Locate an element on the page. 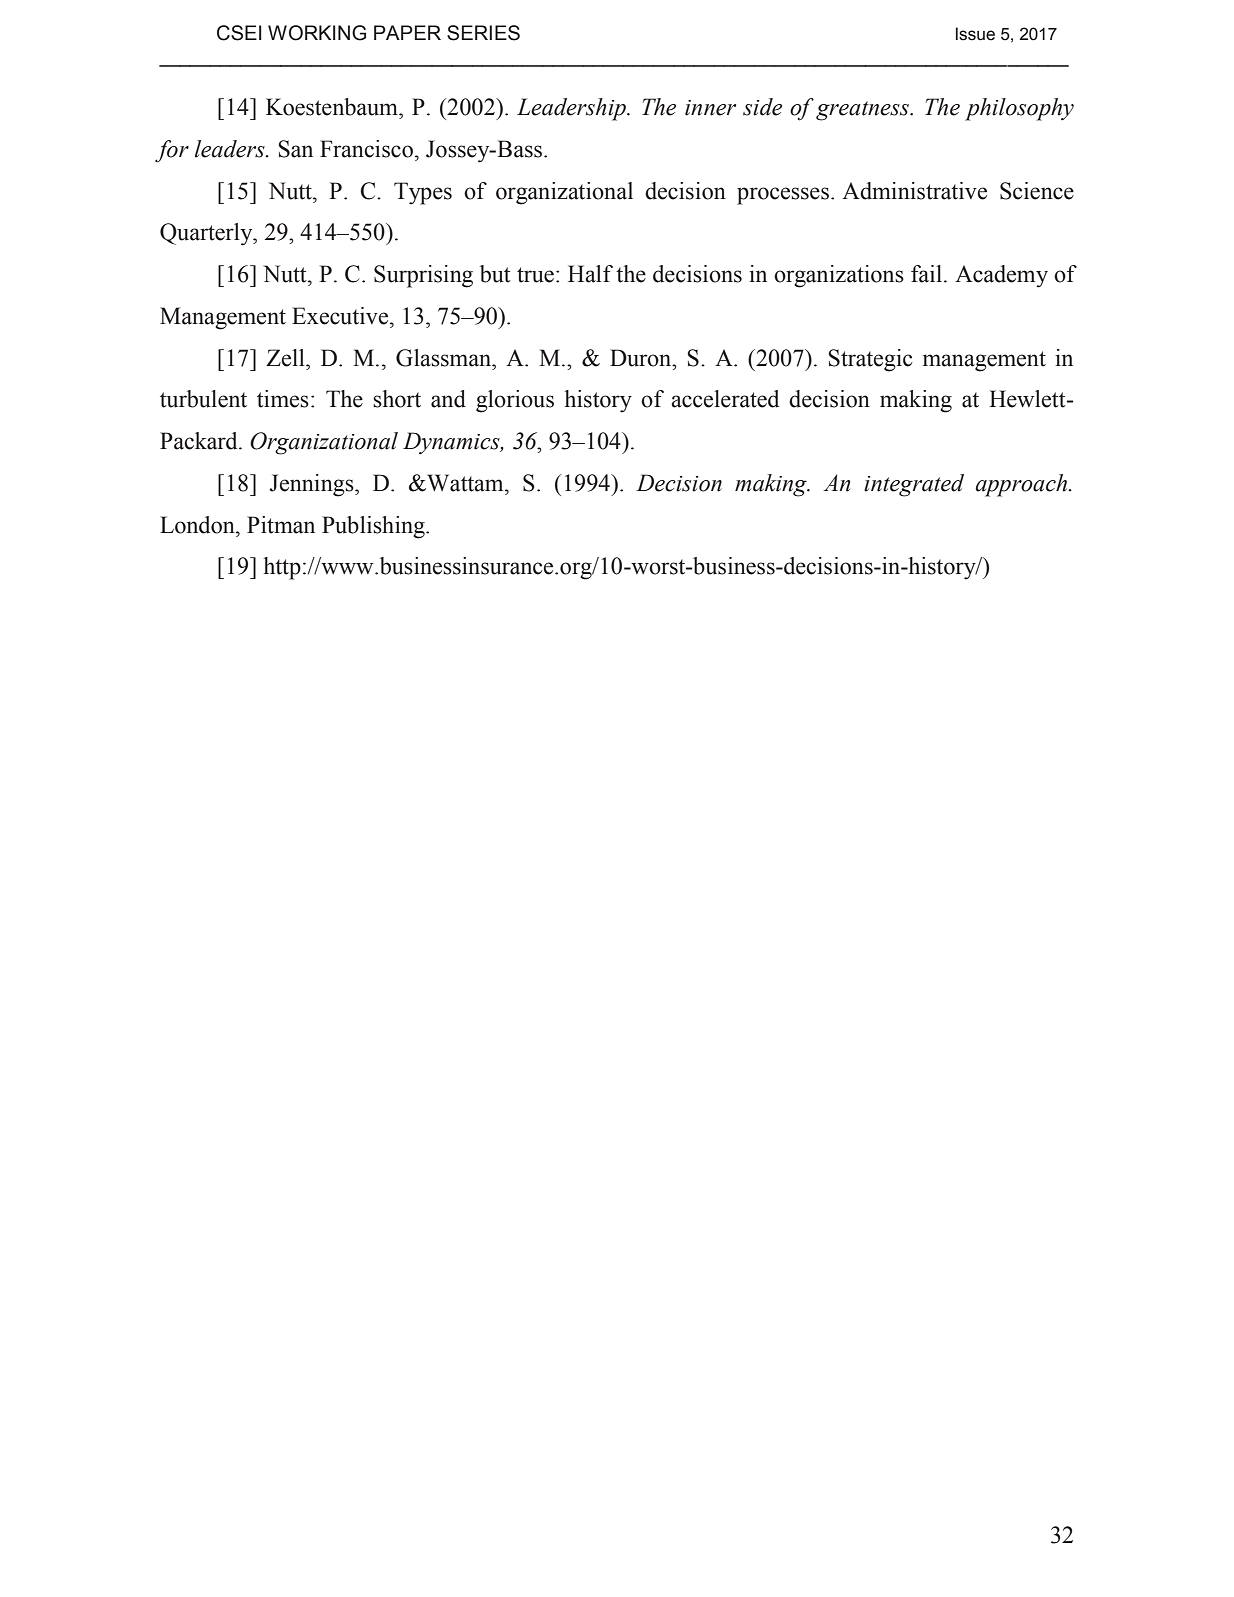  integrated is located at coordinates (914, 485).
